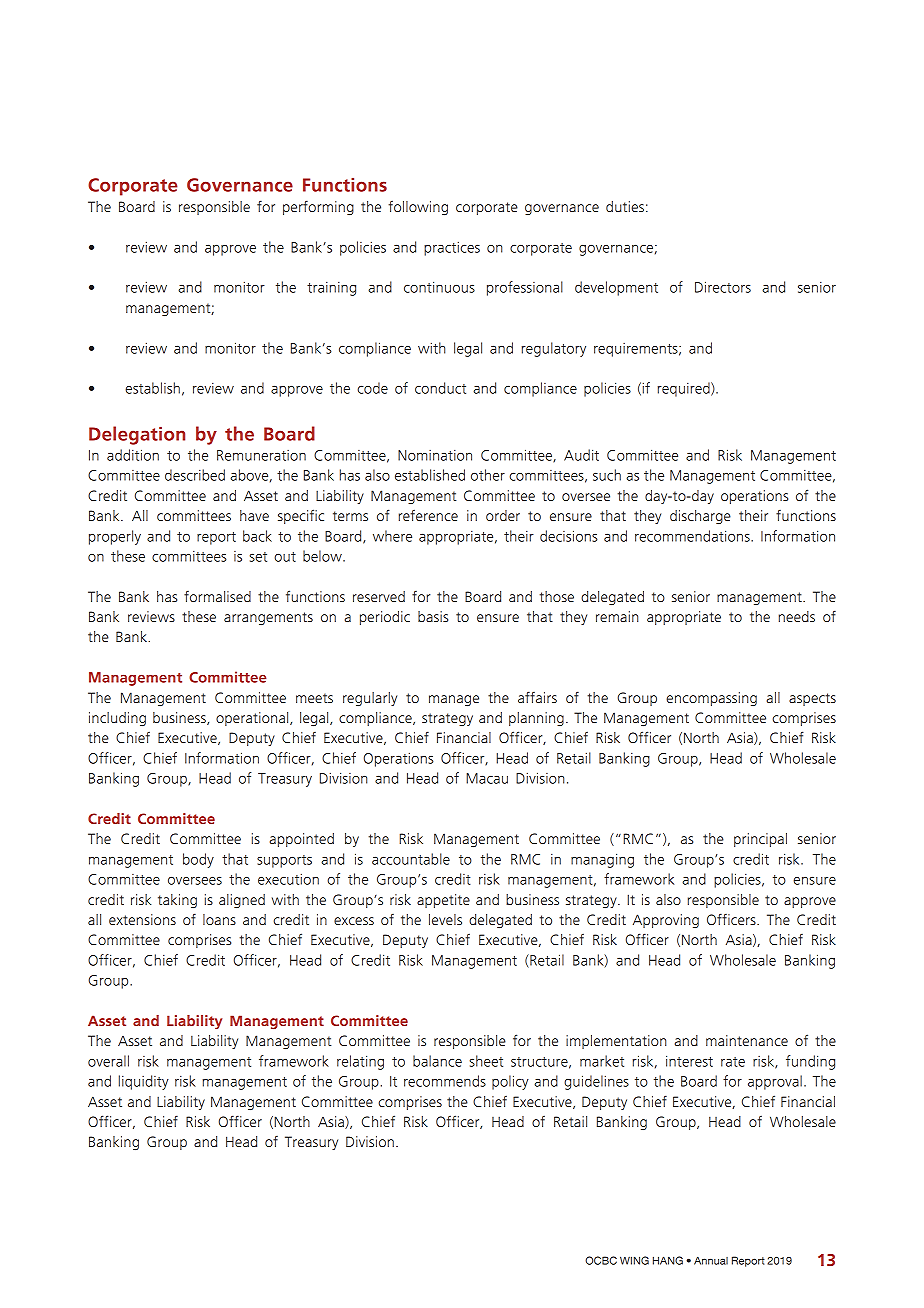  I want to click on recommendations, so click(693, 536).
